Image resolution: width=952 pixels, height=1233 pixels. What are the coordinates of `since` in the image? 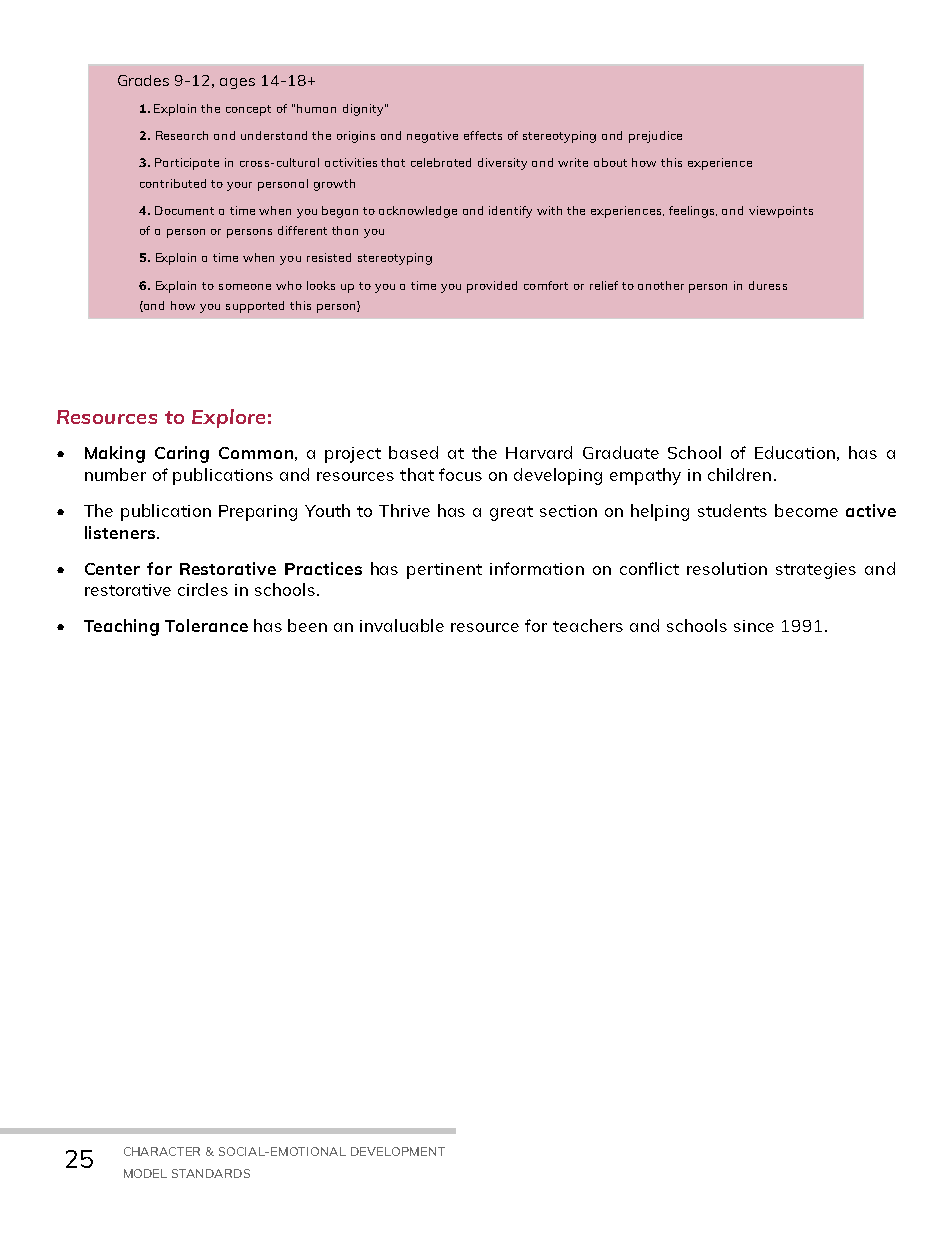 It's located at (754, 626).
